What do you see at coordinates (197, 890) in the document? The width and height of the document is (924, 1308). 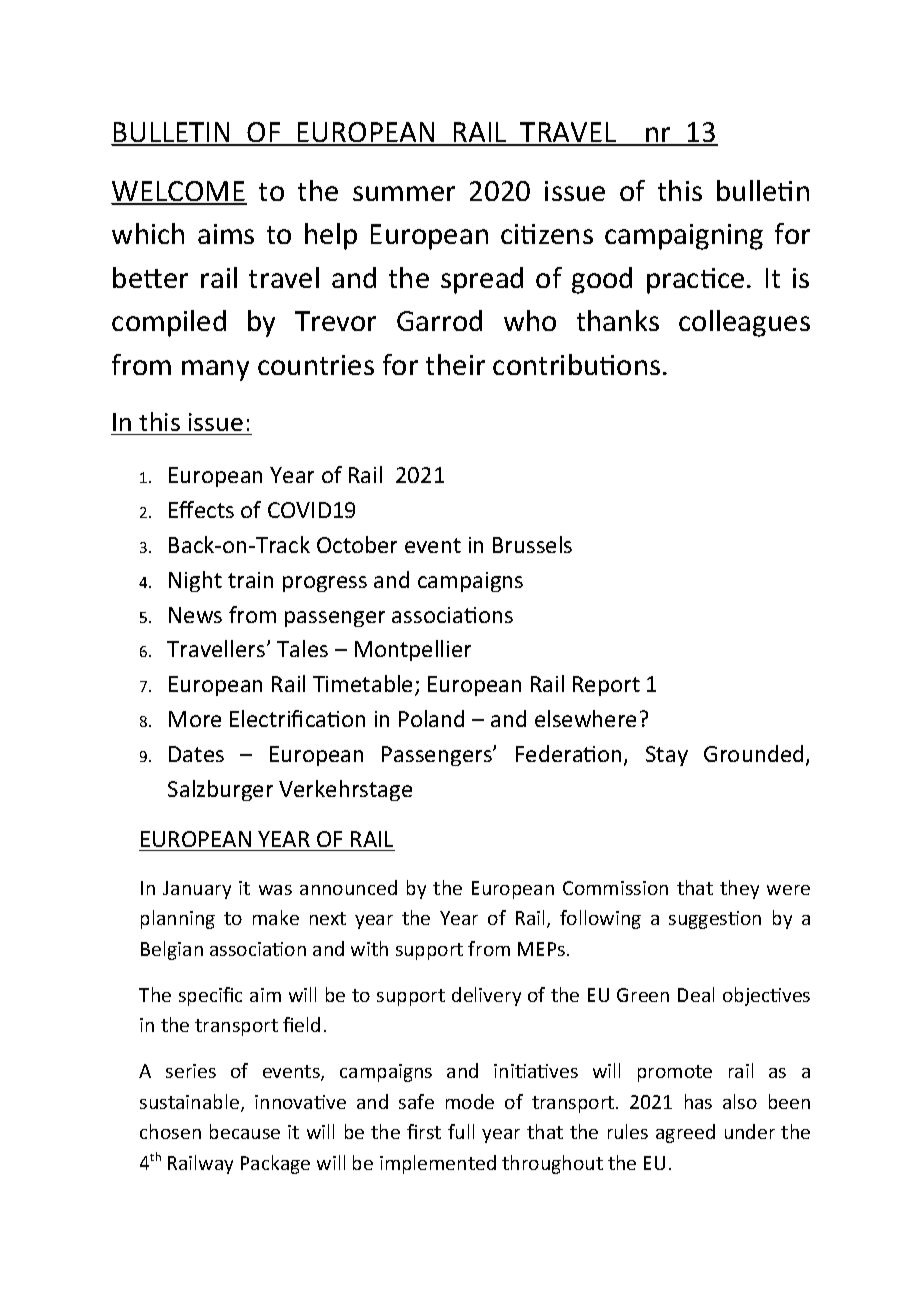 I see `January` at bounding box center [197, 890].
